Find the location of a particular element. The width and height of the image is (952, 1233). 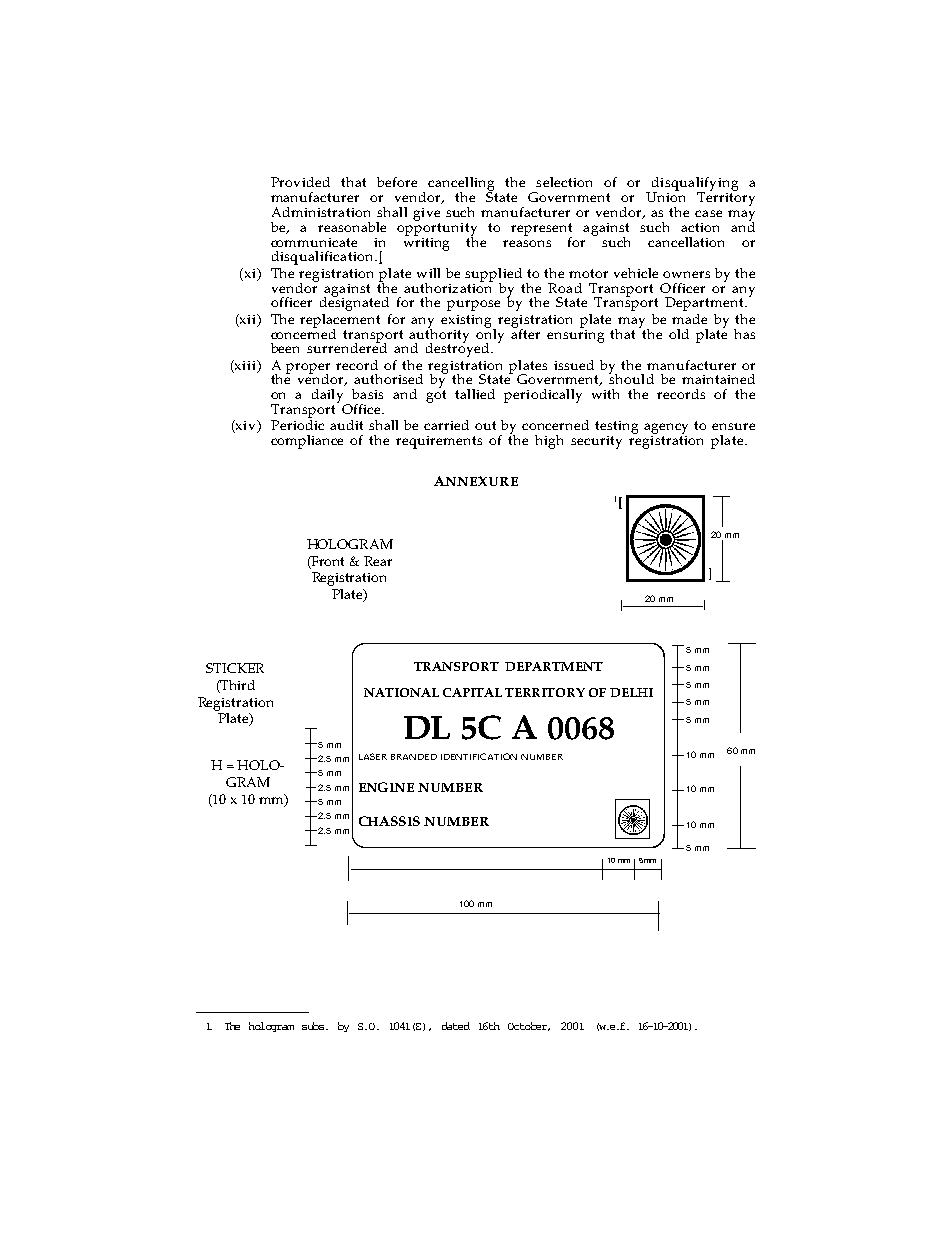

requirements is located at coordinates (439, 442).
